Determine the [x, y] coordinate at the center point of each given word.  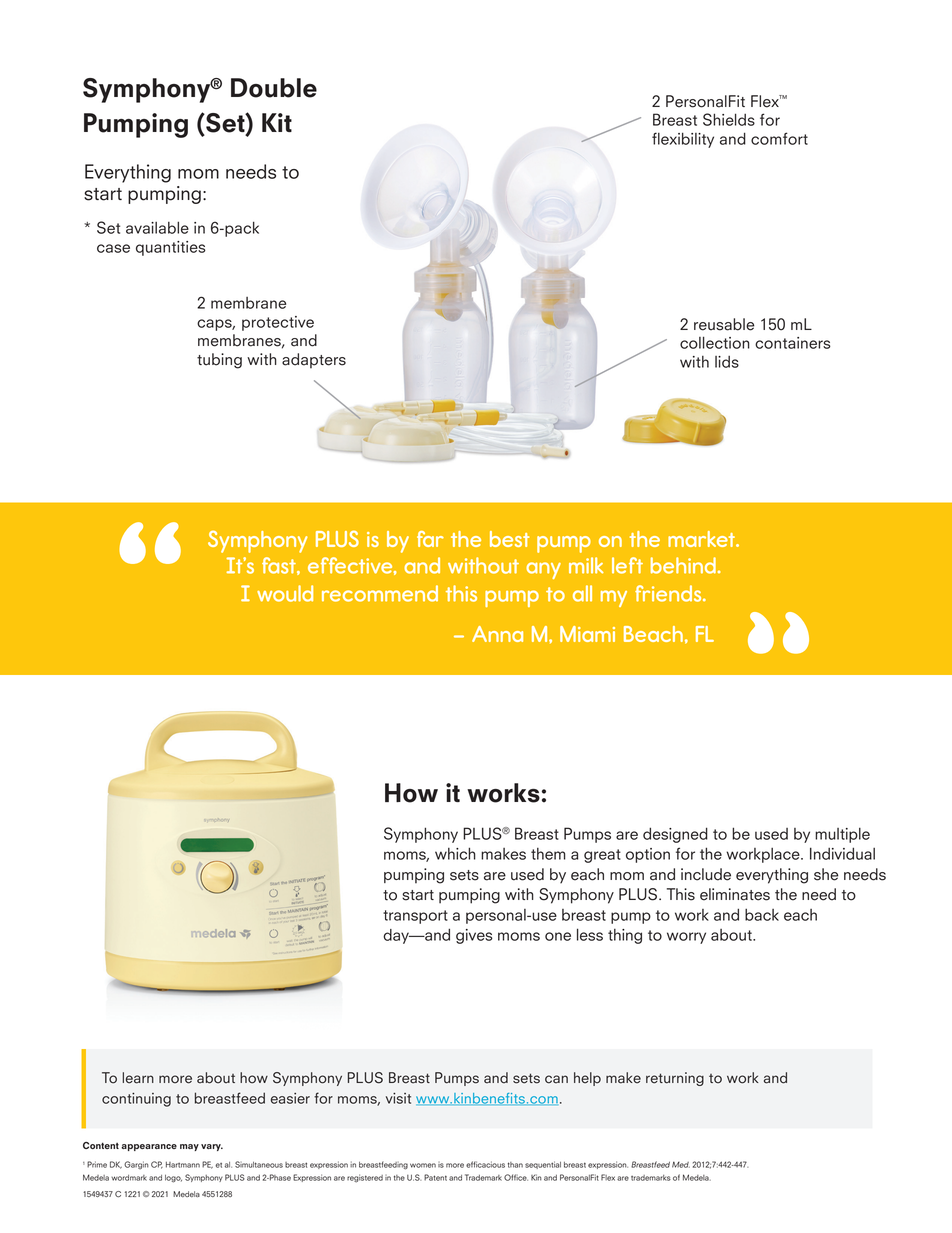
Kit [277, 122]
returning [675, 1079]
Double [274, 88]
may [189, 1147]
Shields [729, 119]
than [515, 1165]
